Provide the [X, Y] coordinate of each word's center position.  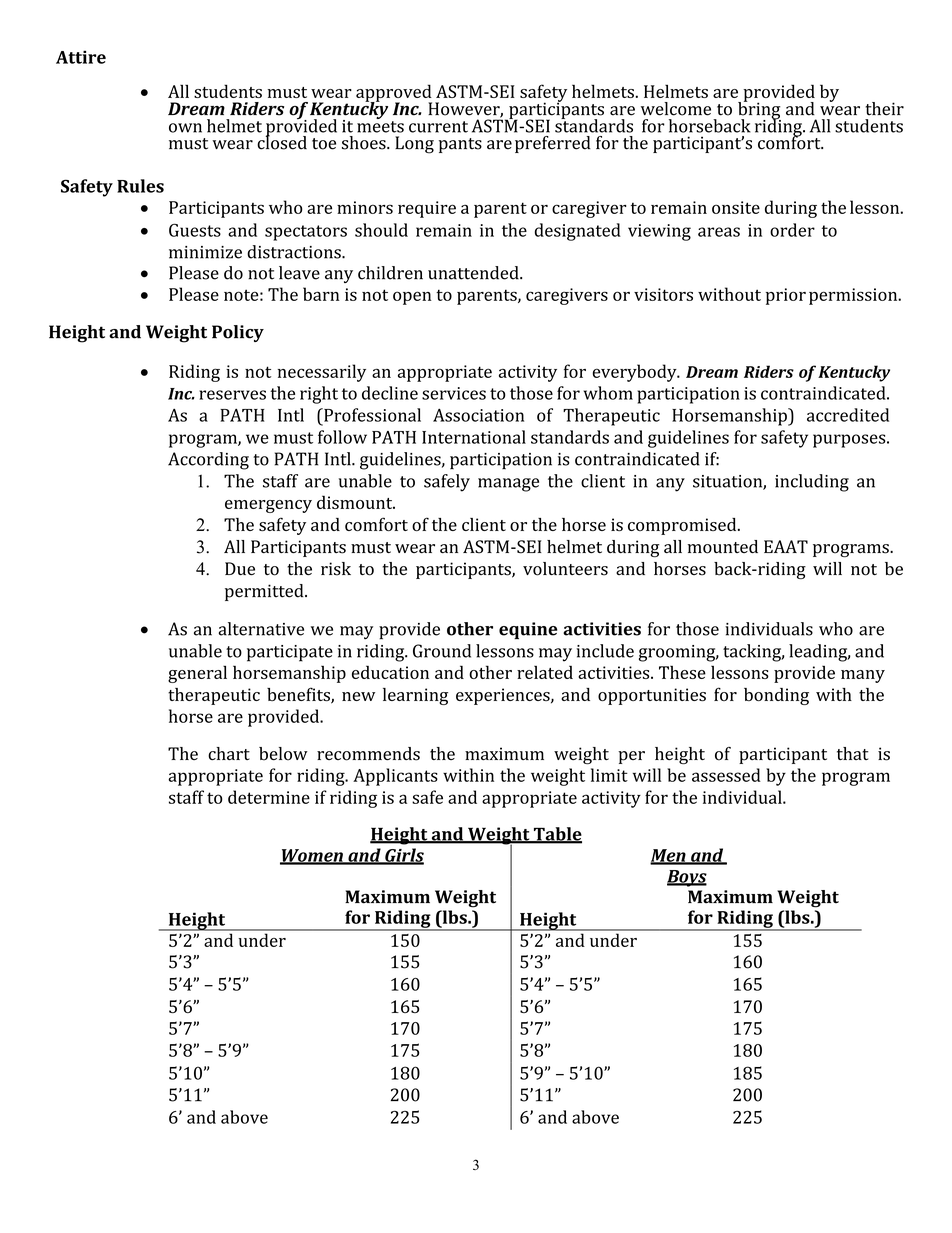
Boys [687, 878]
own [185, 128]
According [208, 461]
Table [556, 835]
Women [312, 856]
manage [508, 485]
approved [394, 94]
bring [759, 111]
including [812, 483]
